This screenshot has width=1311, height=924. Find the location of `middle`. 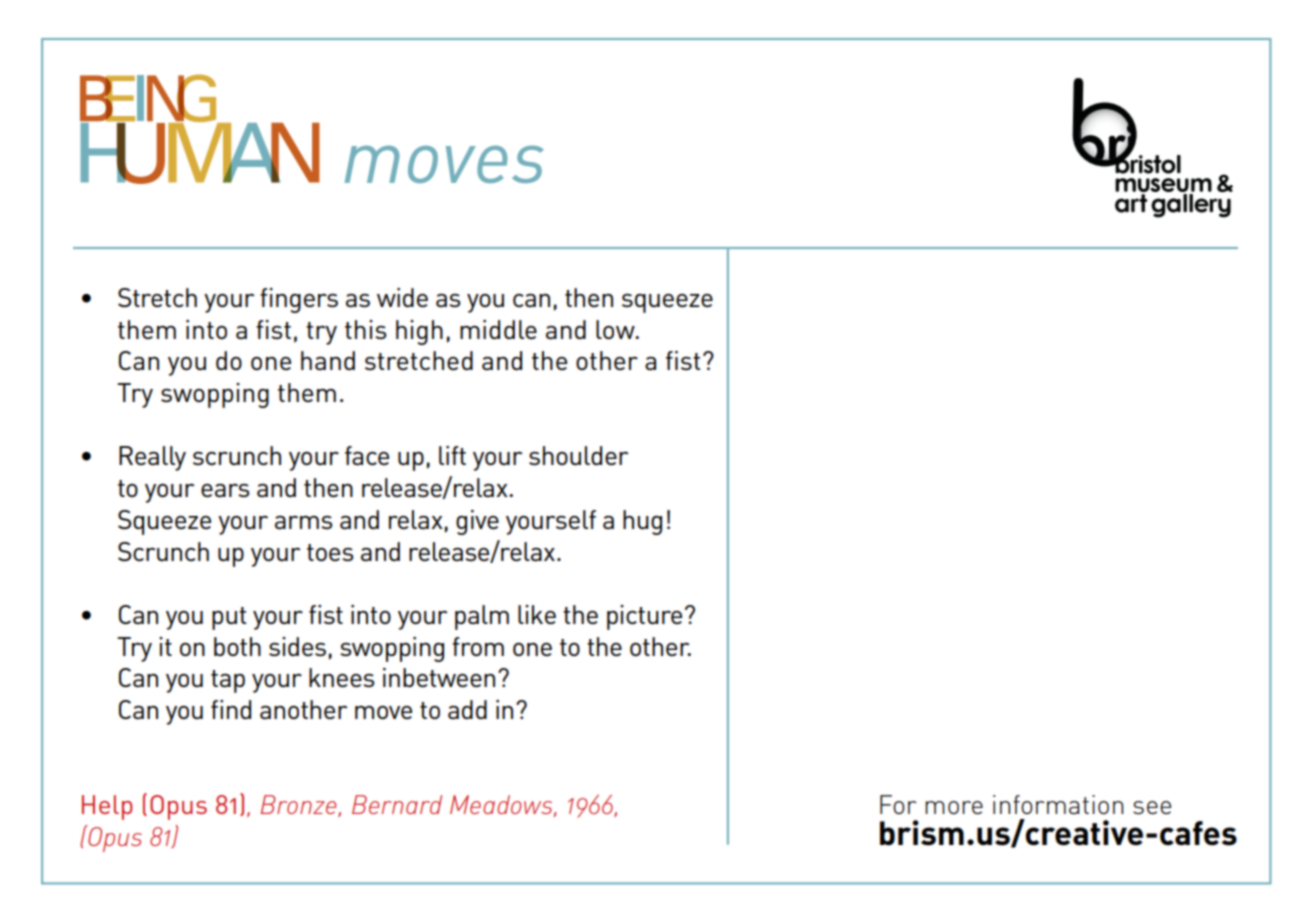

middle is located at coordinates (498, 329).
